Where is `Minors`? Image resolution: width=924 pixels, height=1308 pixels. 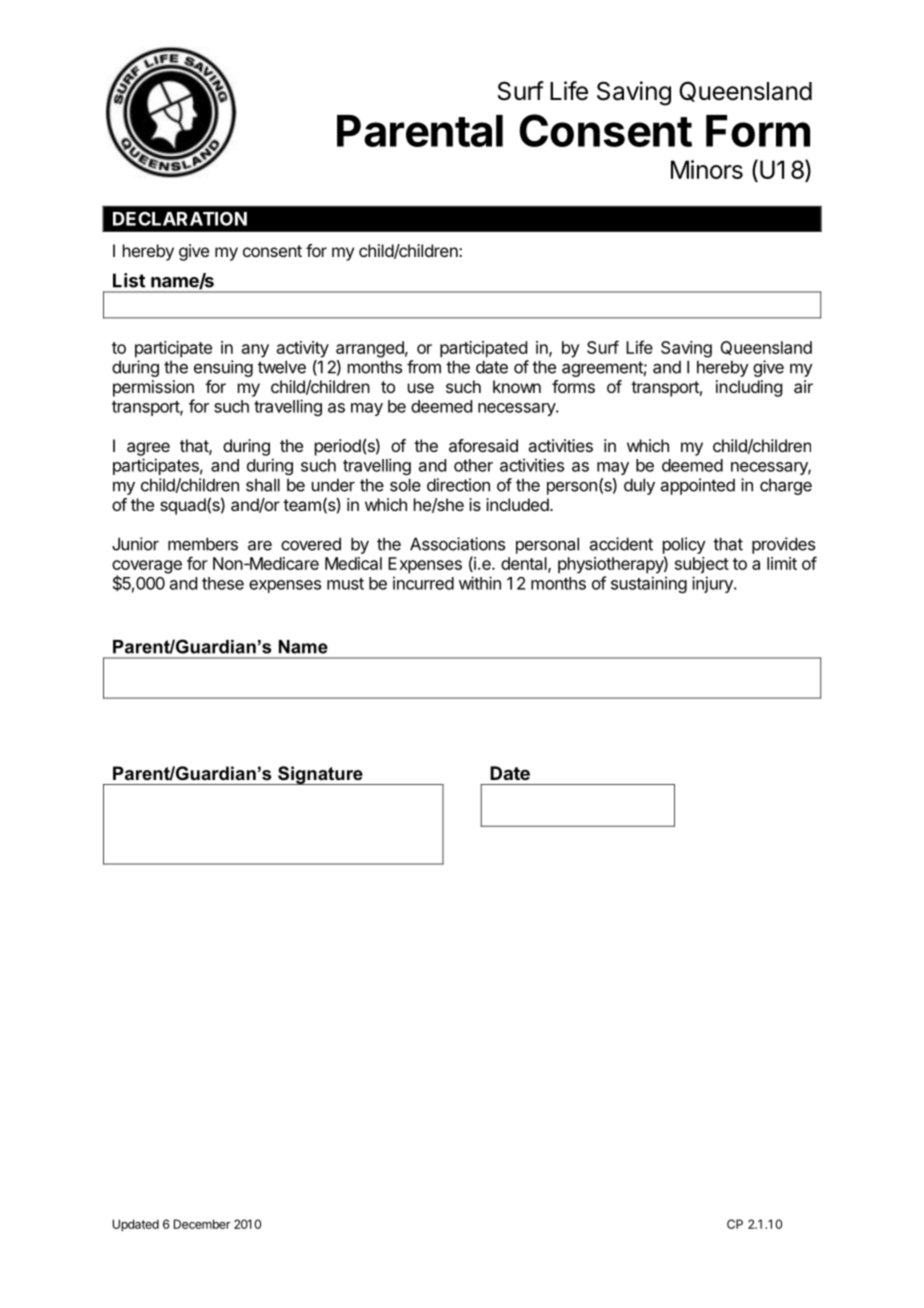
Minors is located at coordinates (707, 169).
